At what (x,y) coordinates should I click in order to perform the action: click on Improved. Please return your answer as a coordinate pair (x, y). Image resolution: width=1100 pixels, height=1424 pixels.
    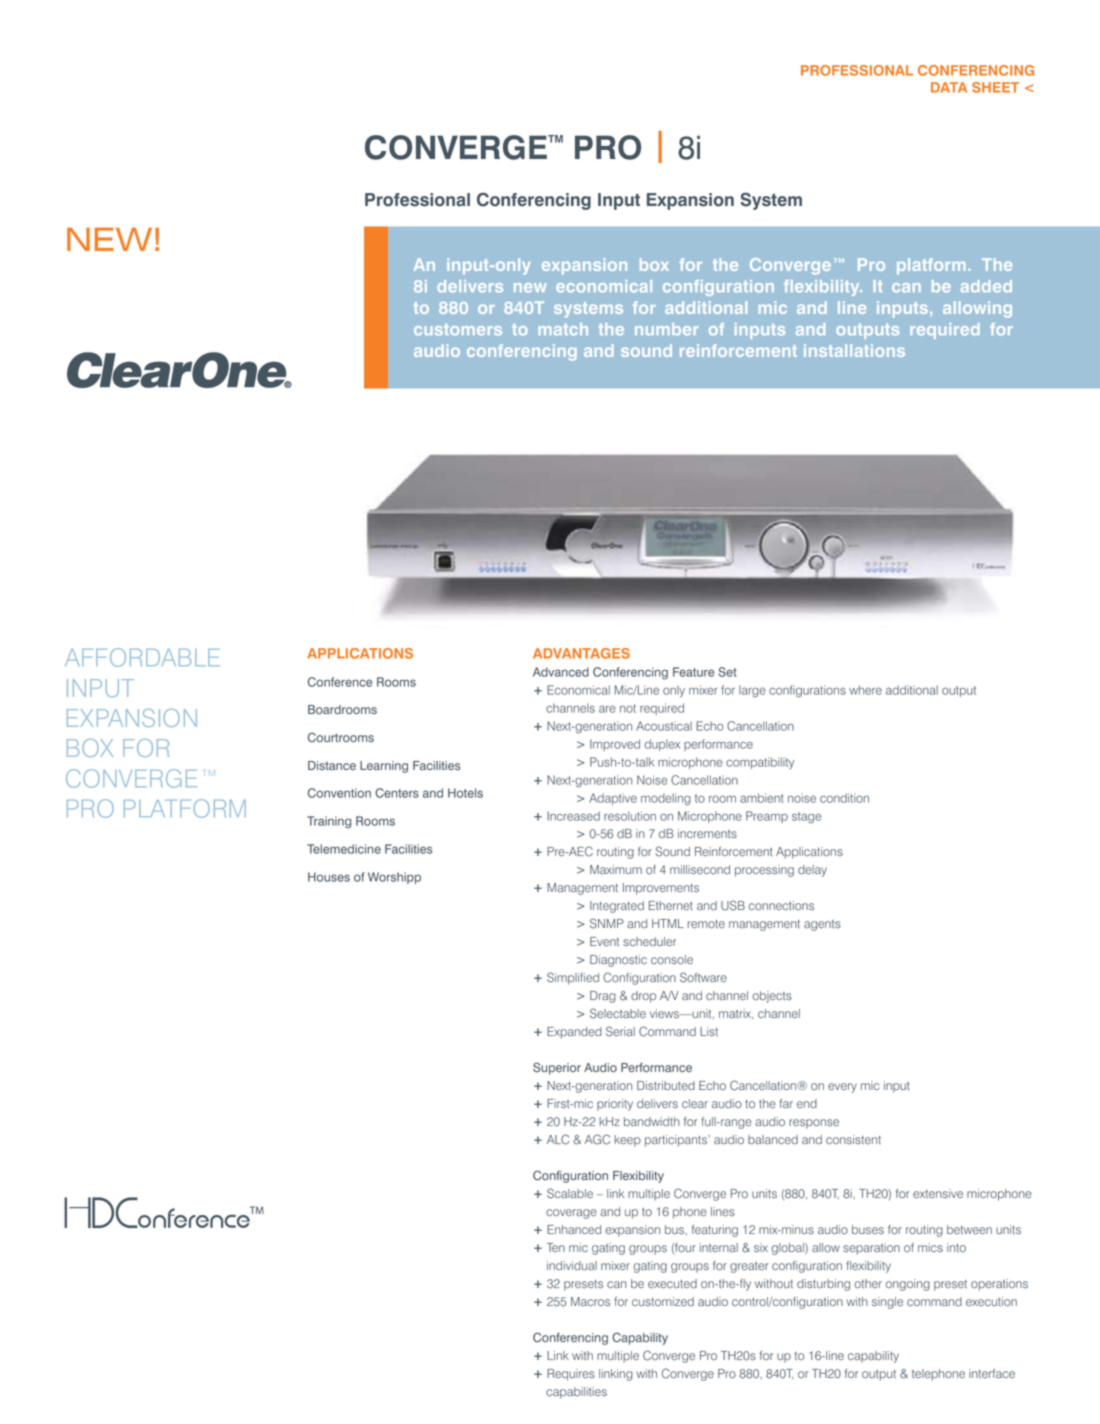
    Looking at the image, I should click on (615, 745).
